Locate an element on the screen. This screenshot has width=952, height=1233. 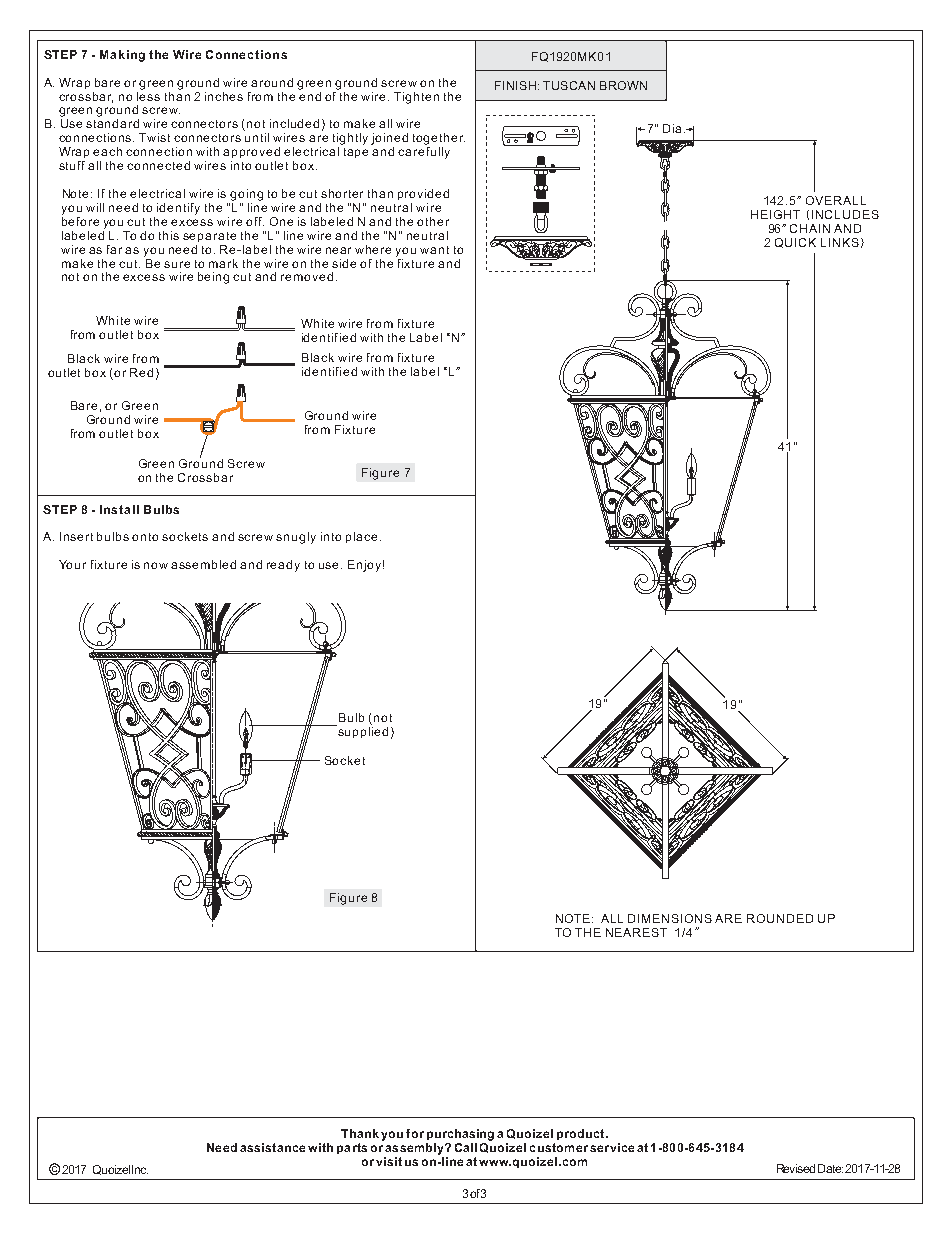
Tighten is located at coordinates (416, 98).
